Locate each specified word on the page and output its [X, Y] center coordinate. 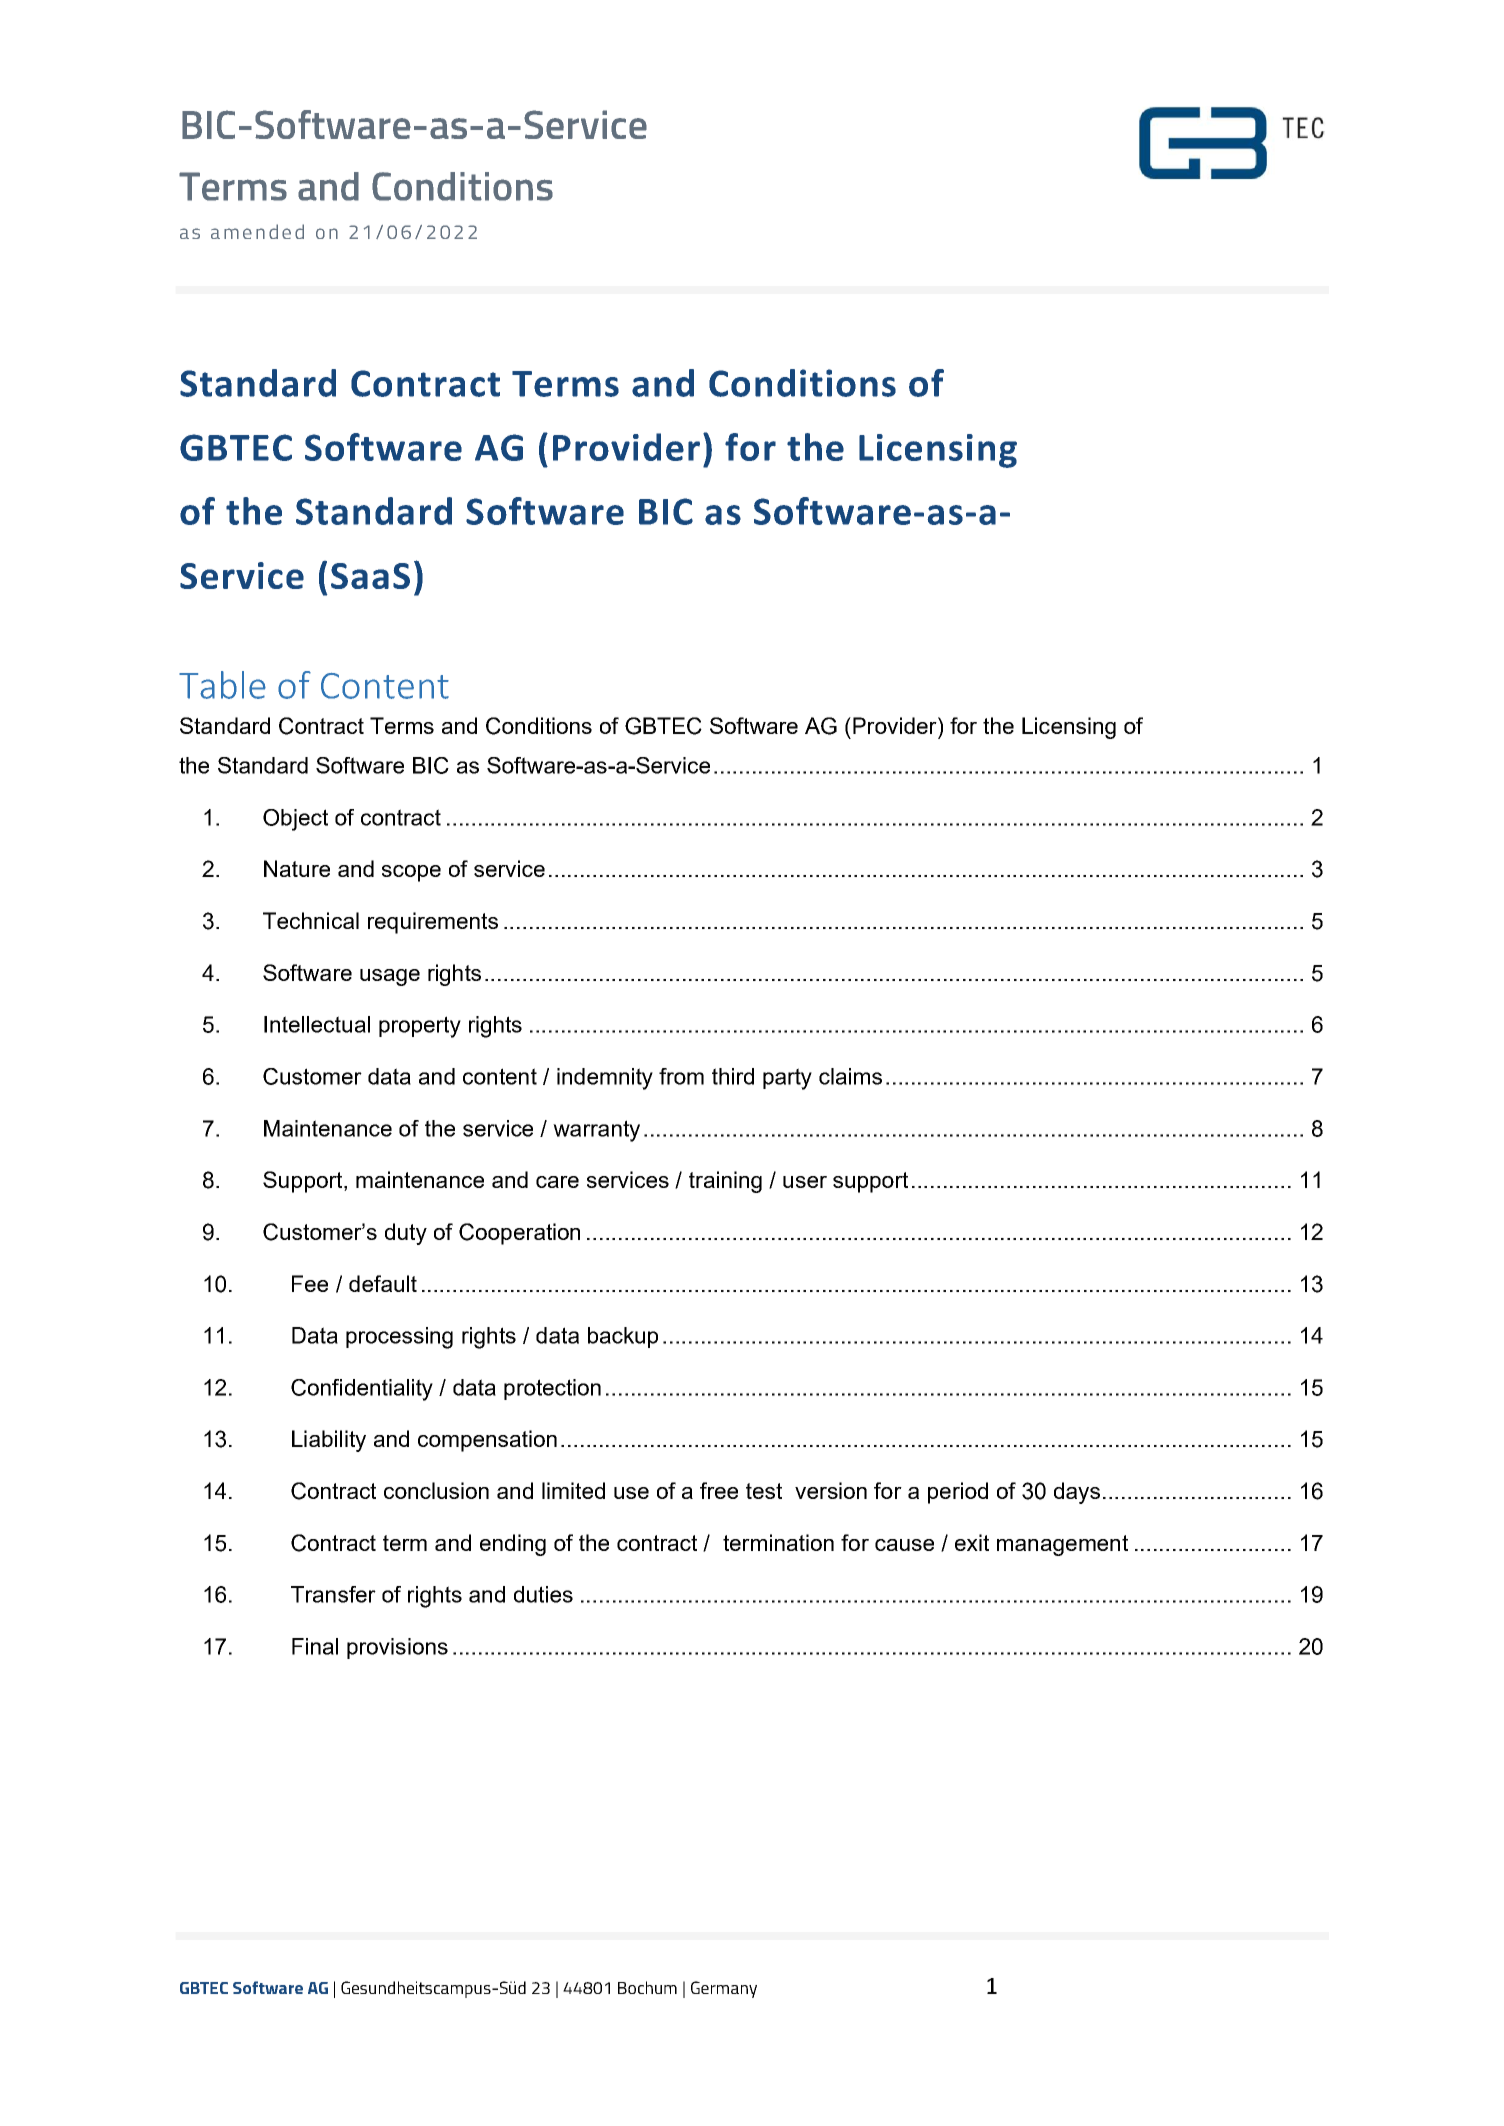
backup [623, 1337]
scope [411, 873]
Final [315, 1646]
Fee [310, 1283]
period [958, 1493]
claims [850, 1076]
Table [222, 685]
